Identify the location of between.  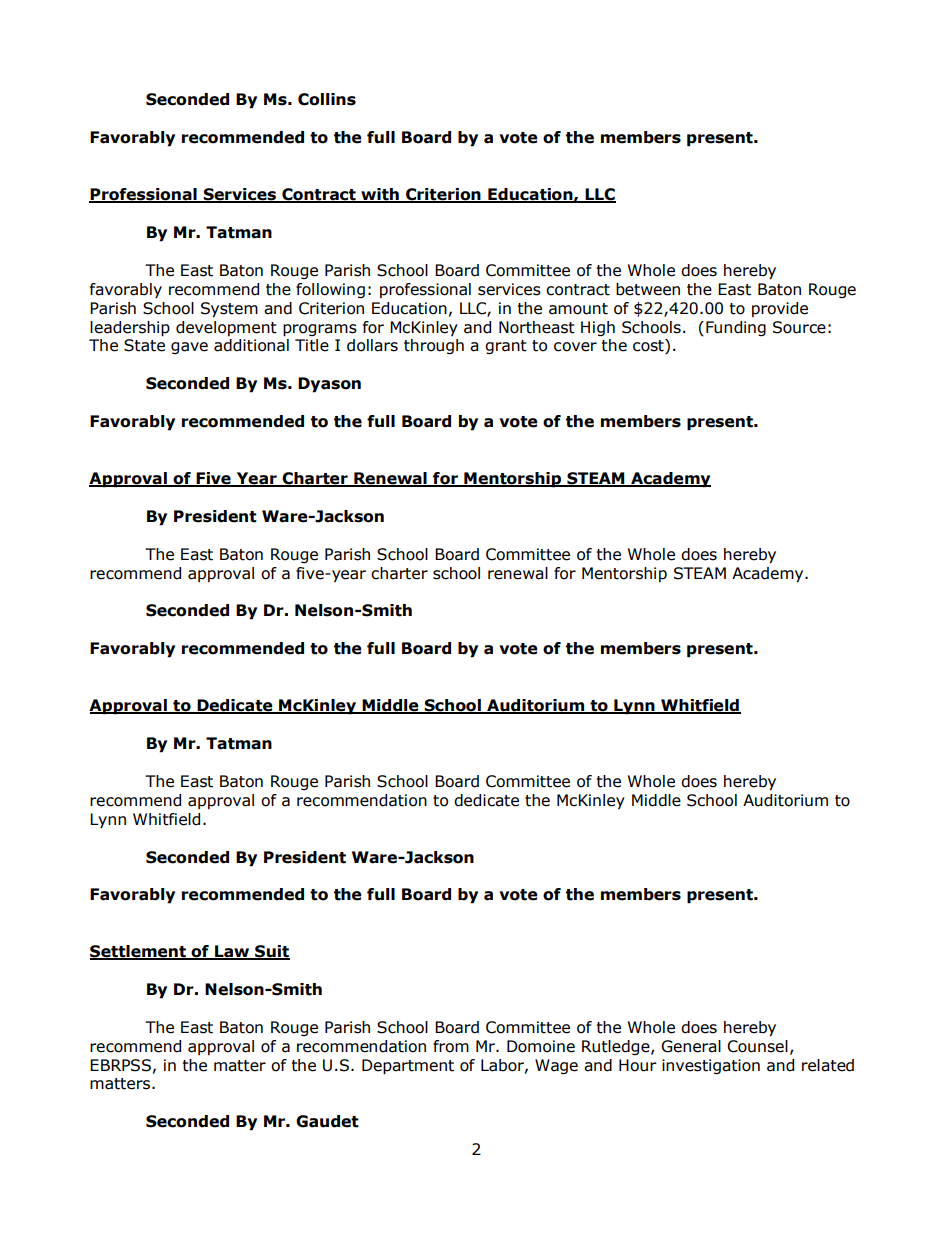
(648, 289).
